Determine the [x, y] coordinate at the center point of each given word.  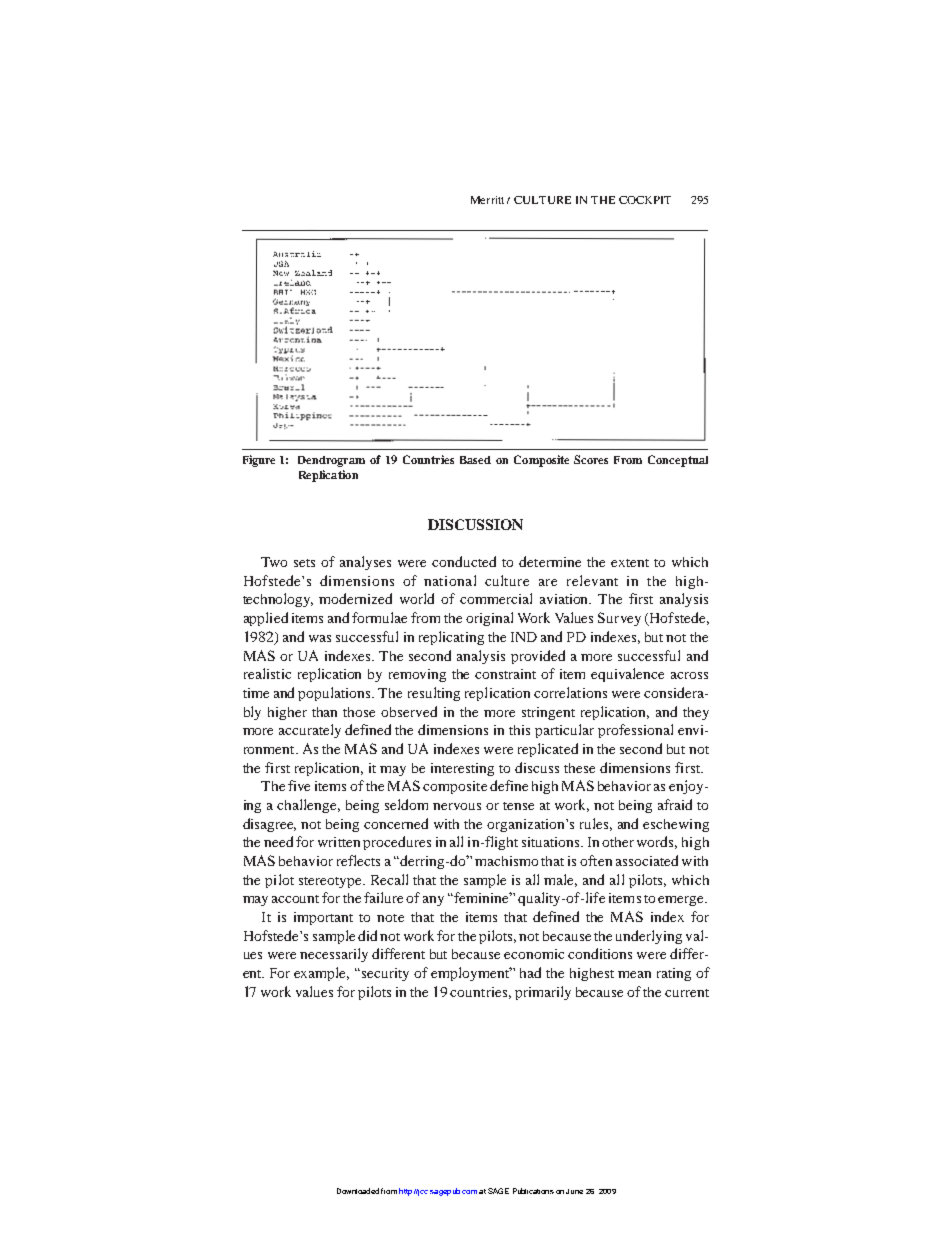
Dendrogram [331, 461]
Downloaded [358, 1191]
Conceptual [678, 461]
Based [475, 460]
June [574, 1191]
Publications [533, 1191]
